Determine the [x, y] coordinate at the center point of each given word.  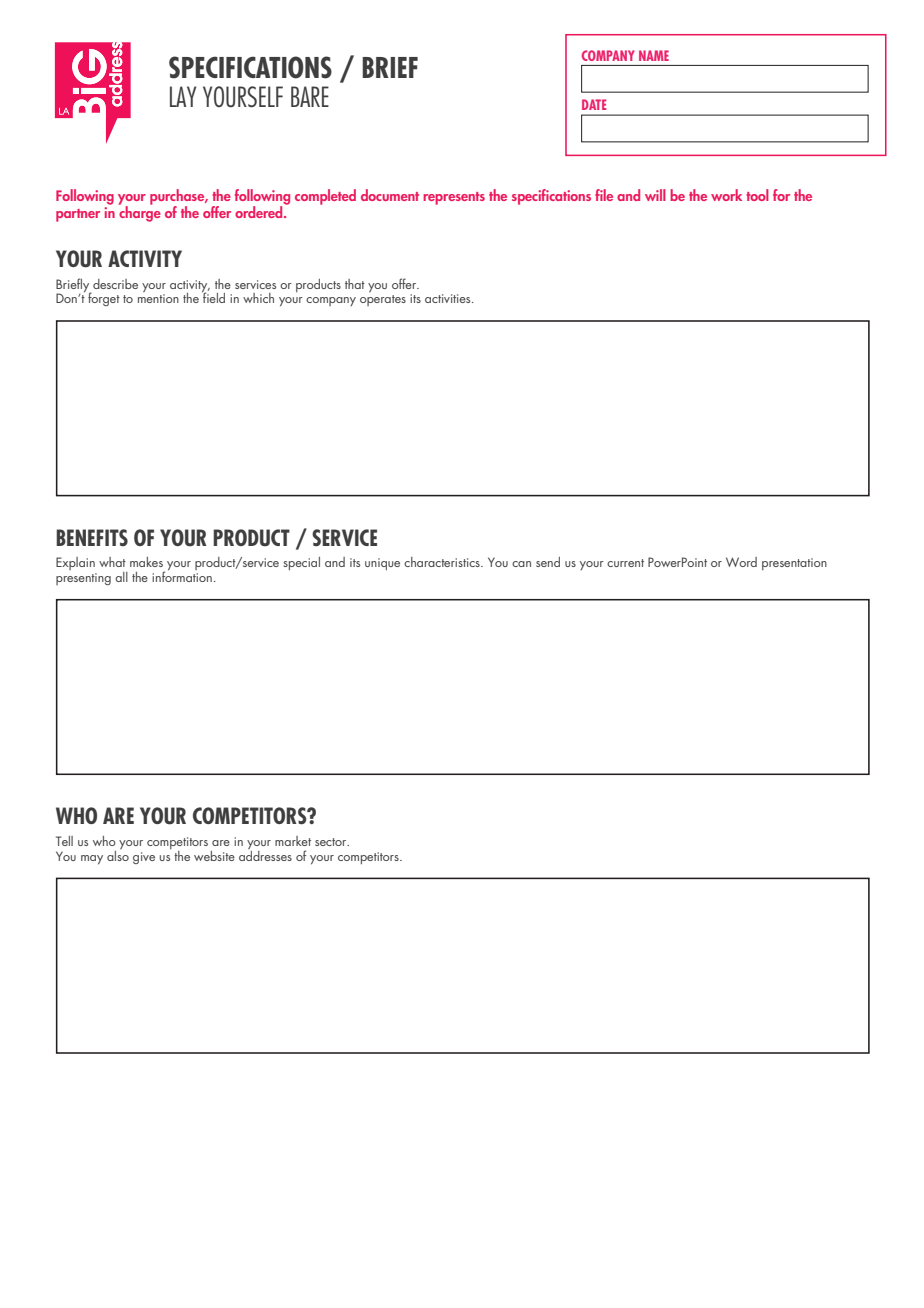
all [121, 577]
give [144, 858]
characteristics [443, 562]
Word [741, 562]
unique [382, 564]
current [625, 563]
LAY [183, 96]
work [726, 195]
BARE [310, 96]
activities [449, 298]
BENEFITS [92, 537]
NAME [654, 55]
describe [115, 284]
